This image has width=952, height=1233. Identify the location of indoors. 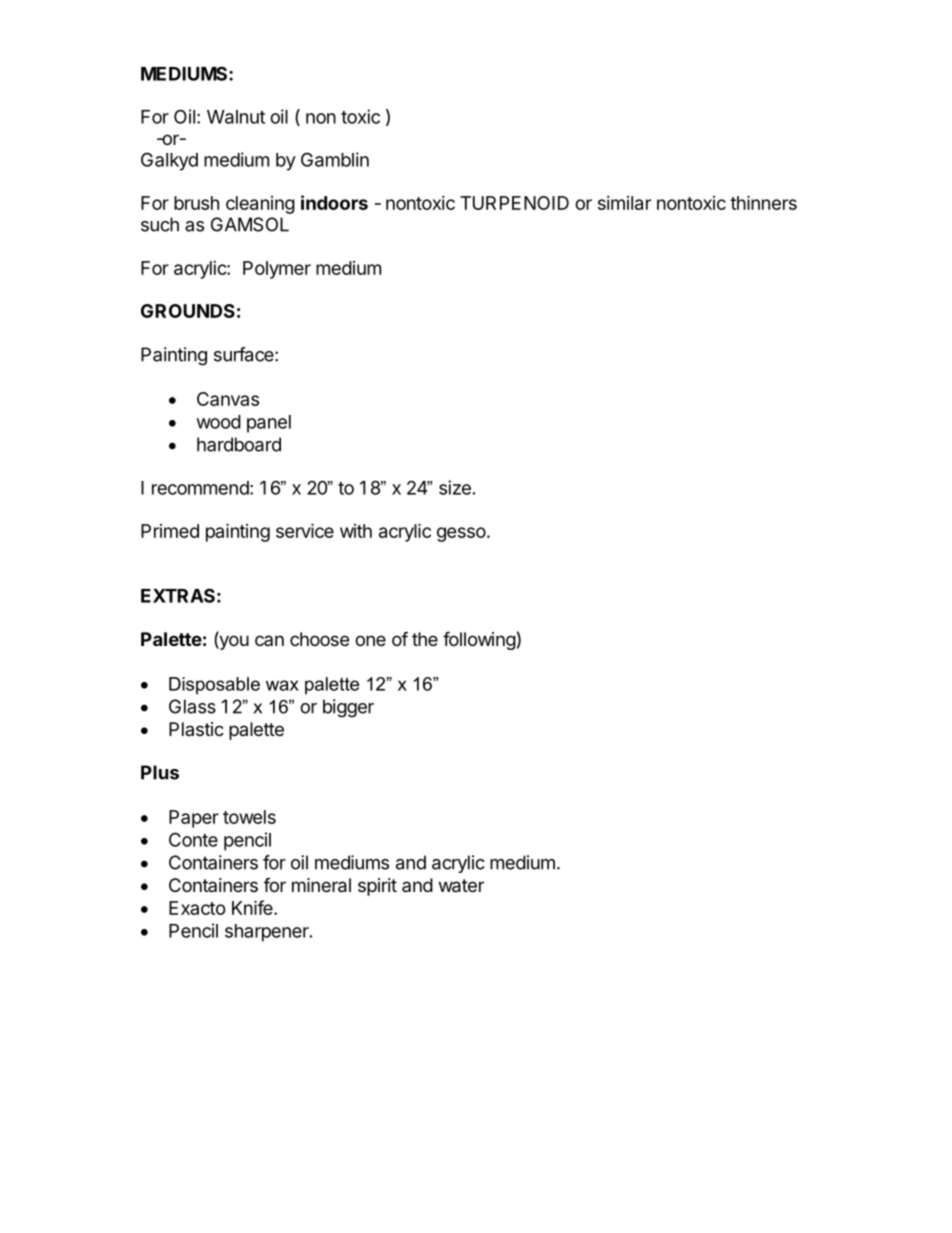
(334, 202).
